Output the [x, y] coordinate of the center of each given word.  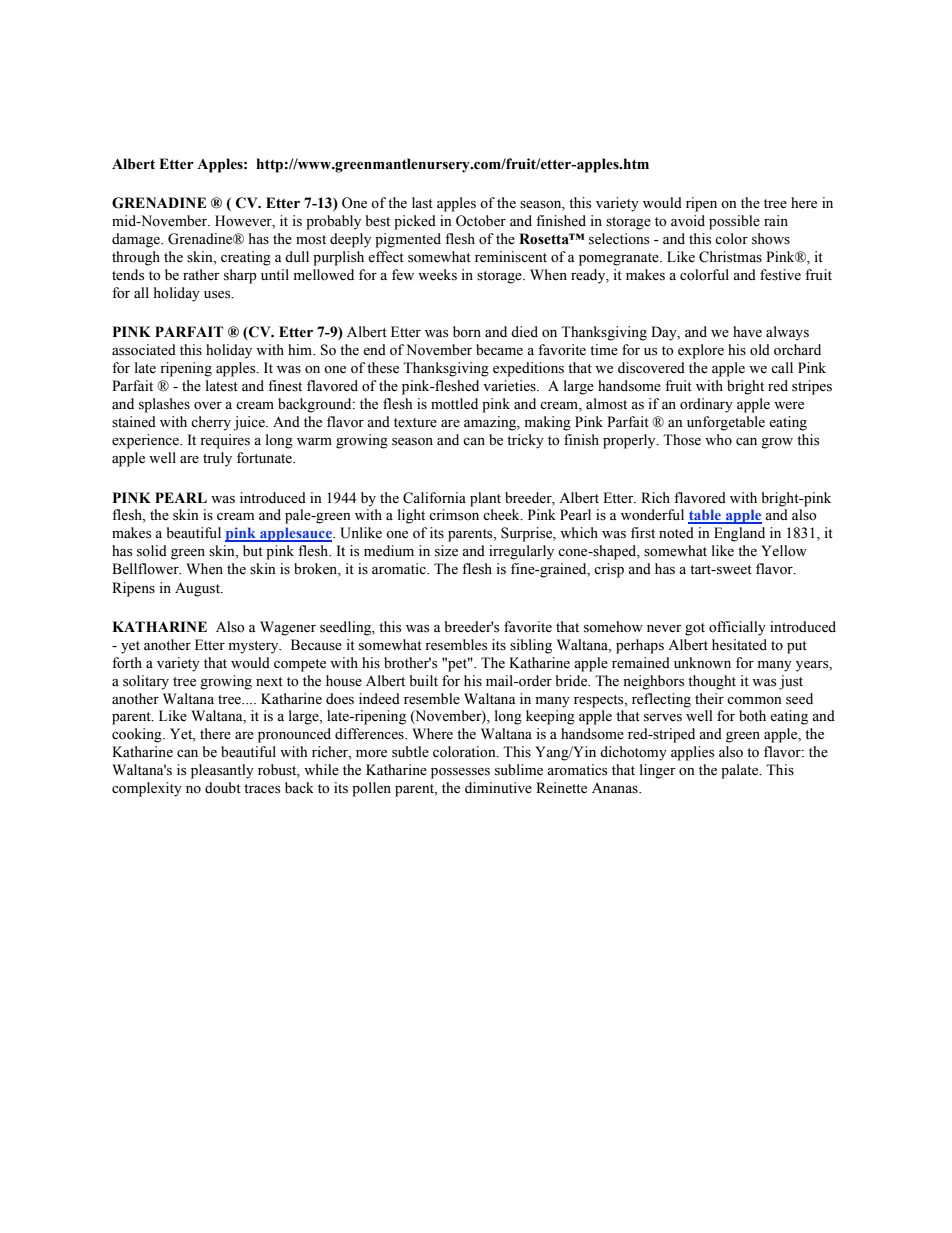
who [718, 439]
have [747, 332]
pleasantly [222, 771]
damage [137, 240]
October [481, 221]
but [253, 550]
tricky [525, 441]
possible [734, 222]
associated [144, 350]
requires [225, 441]
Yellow [784, 551]
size [446, 551]
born [467, 331]
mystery [255, 647]
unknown [702, 663]
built [424, 680]
